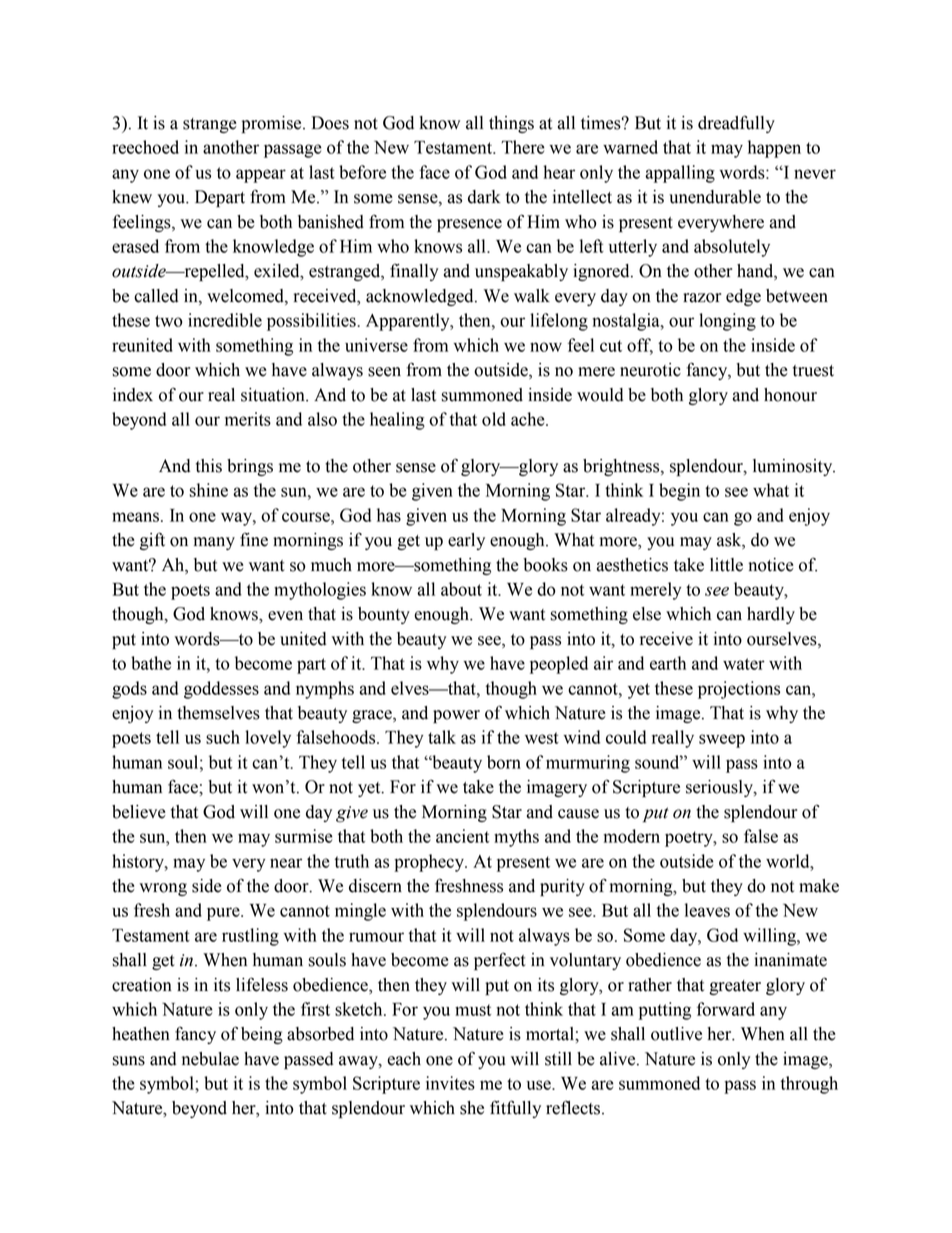 The image size is (952, 1233). What do you see at coordinates (261, 176) in the image?
I see `appear` at bounding box center [261, 176].
